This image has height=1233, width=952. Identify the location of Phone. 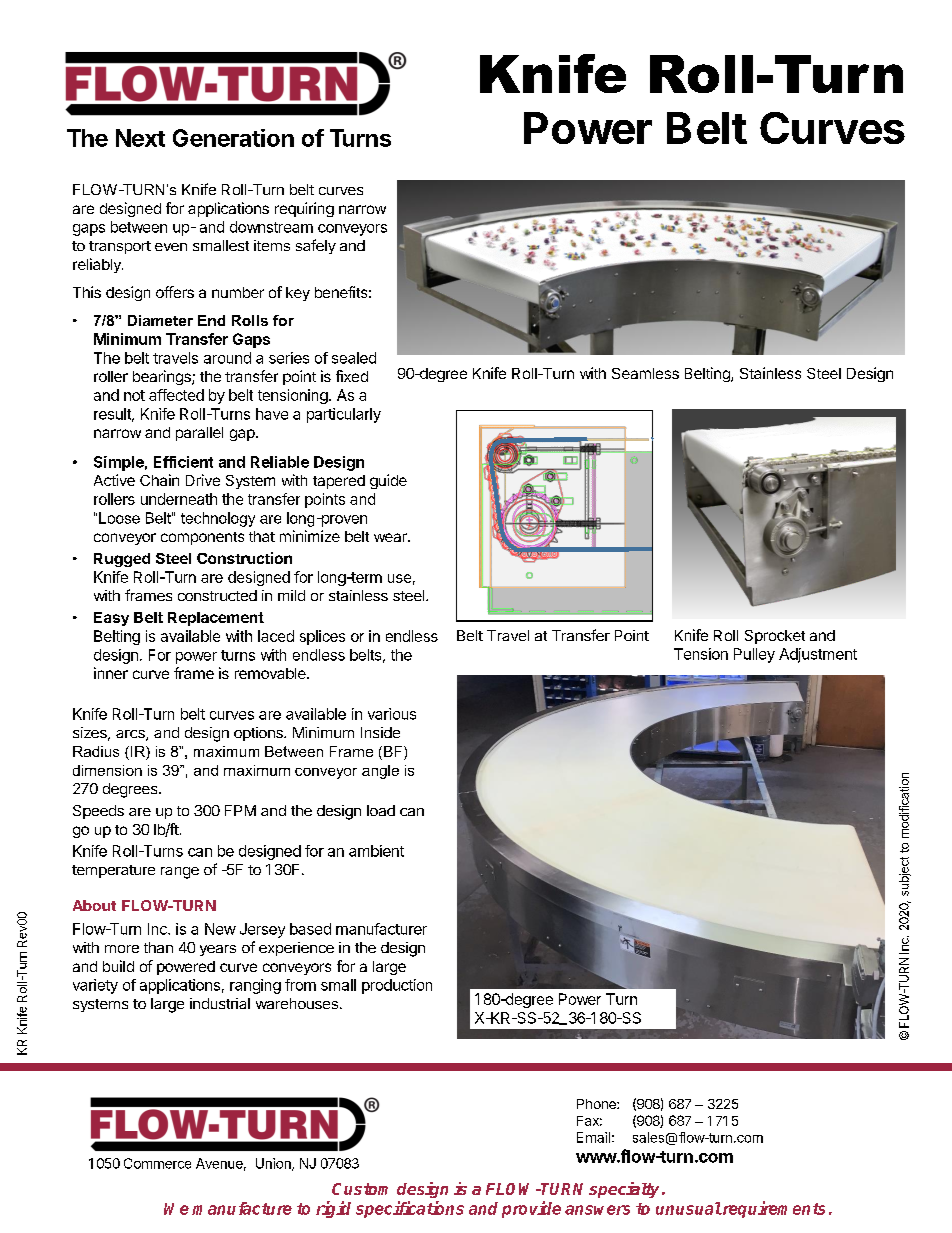
(597, 1104).
